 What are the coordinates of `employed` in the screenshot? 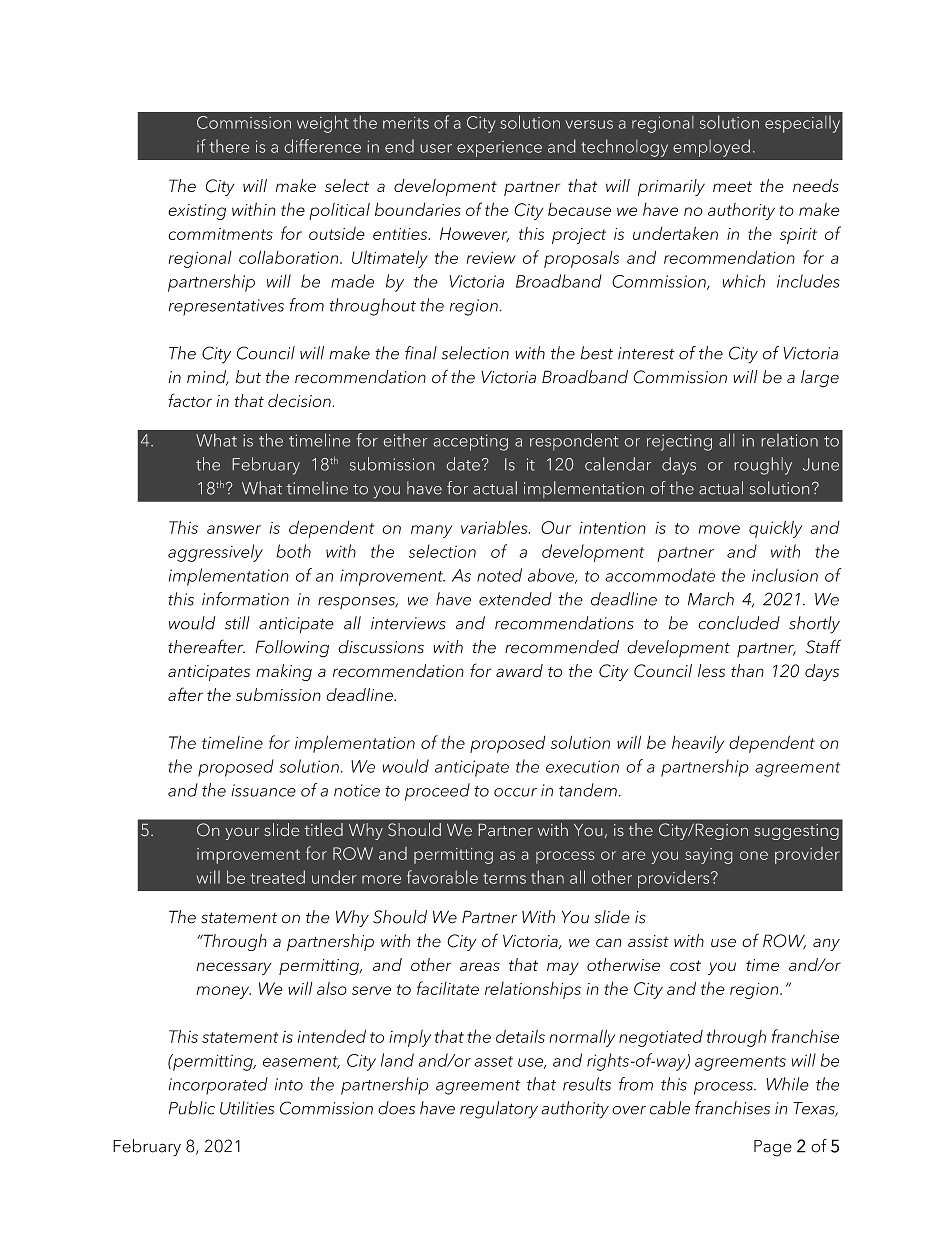 It's located at (711, 148).
